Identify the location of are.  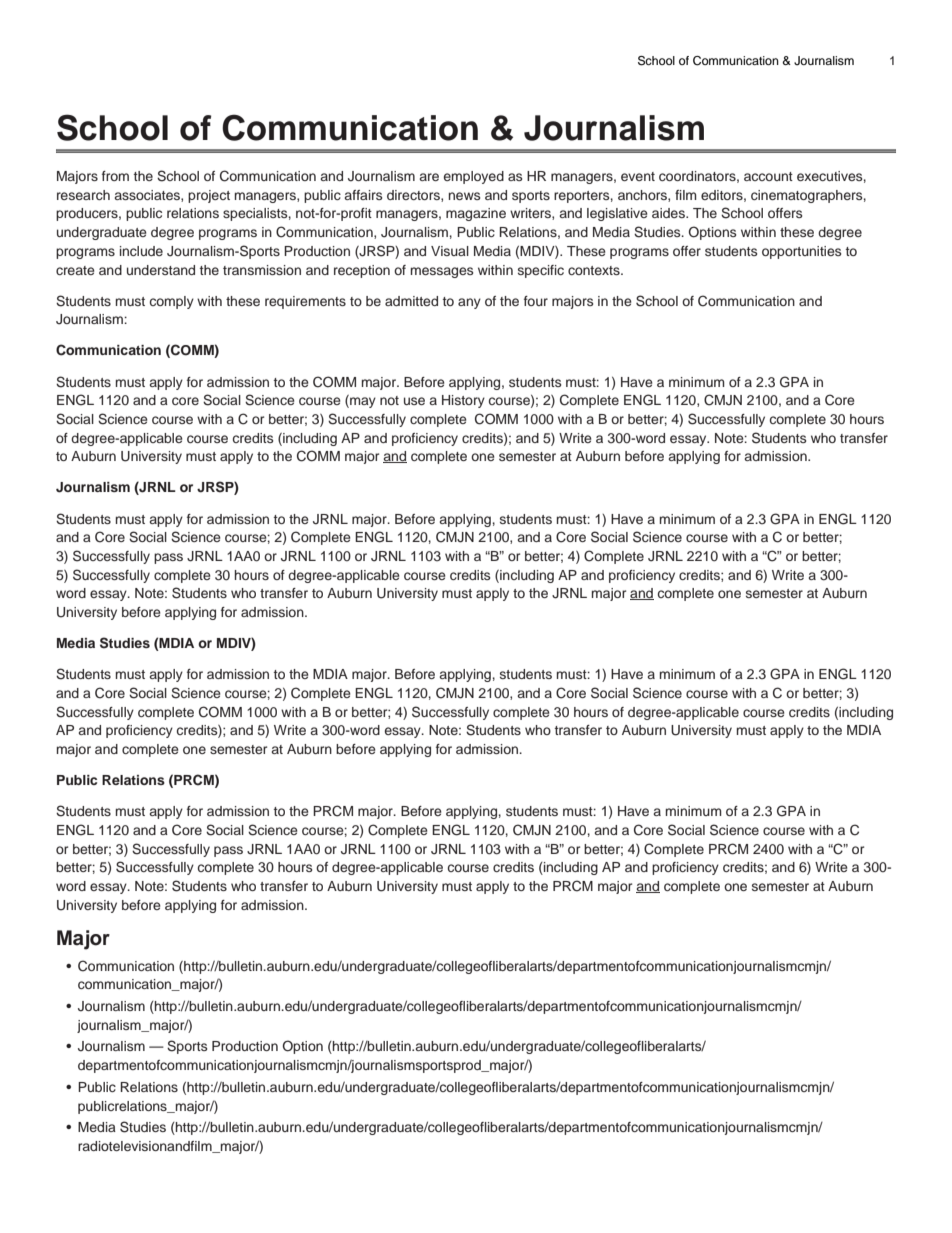
(429, 177).
